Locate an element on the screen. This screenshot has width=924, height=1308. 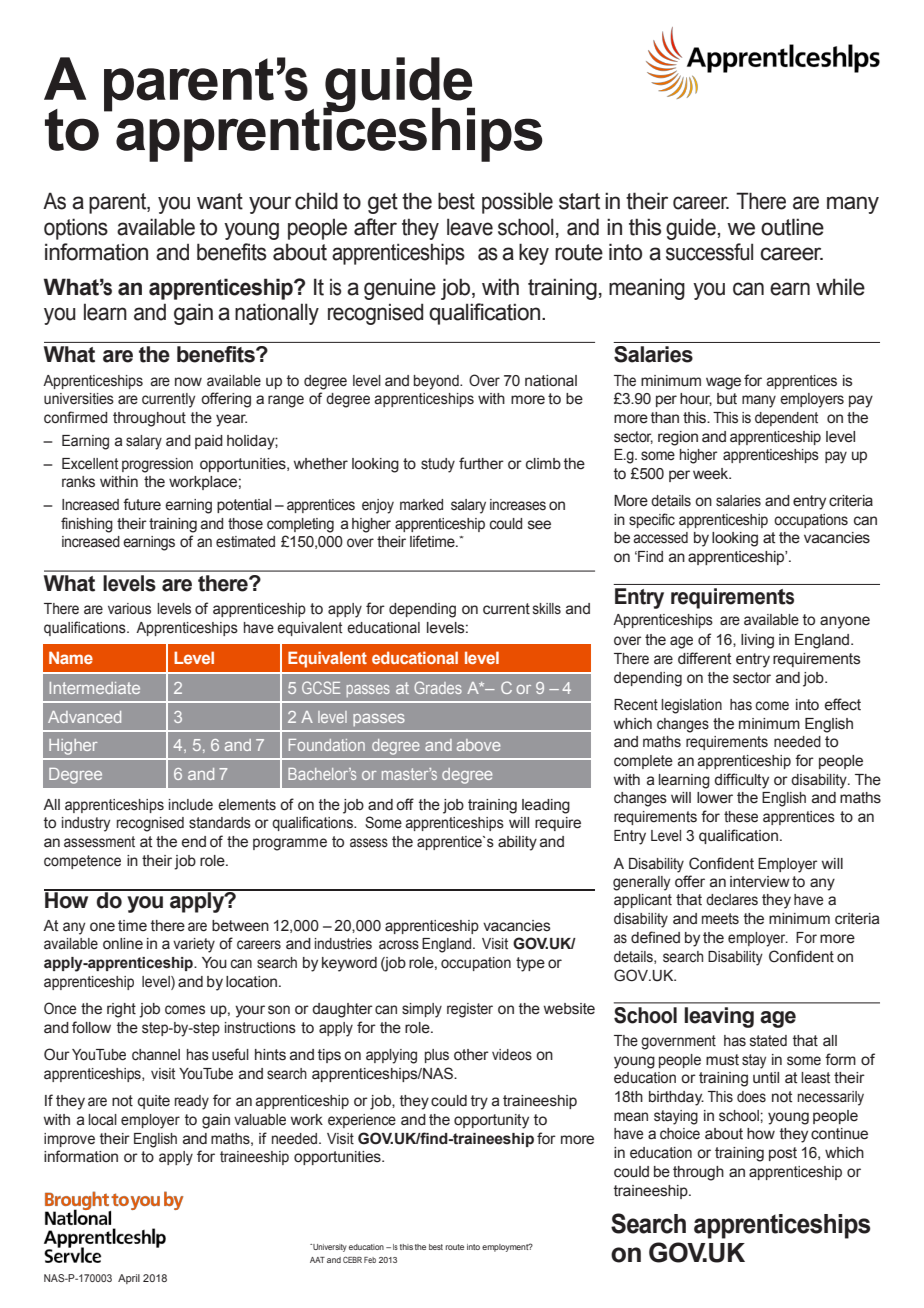
outline is located at coordinates (792, 227).
